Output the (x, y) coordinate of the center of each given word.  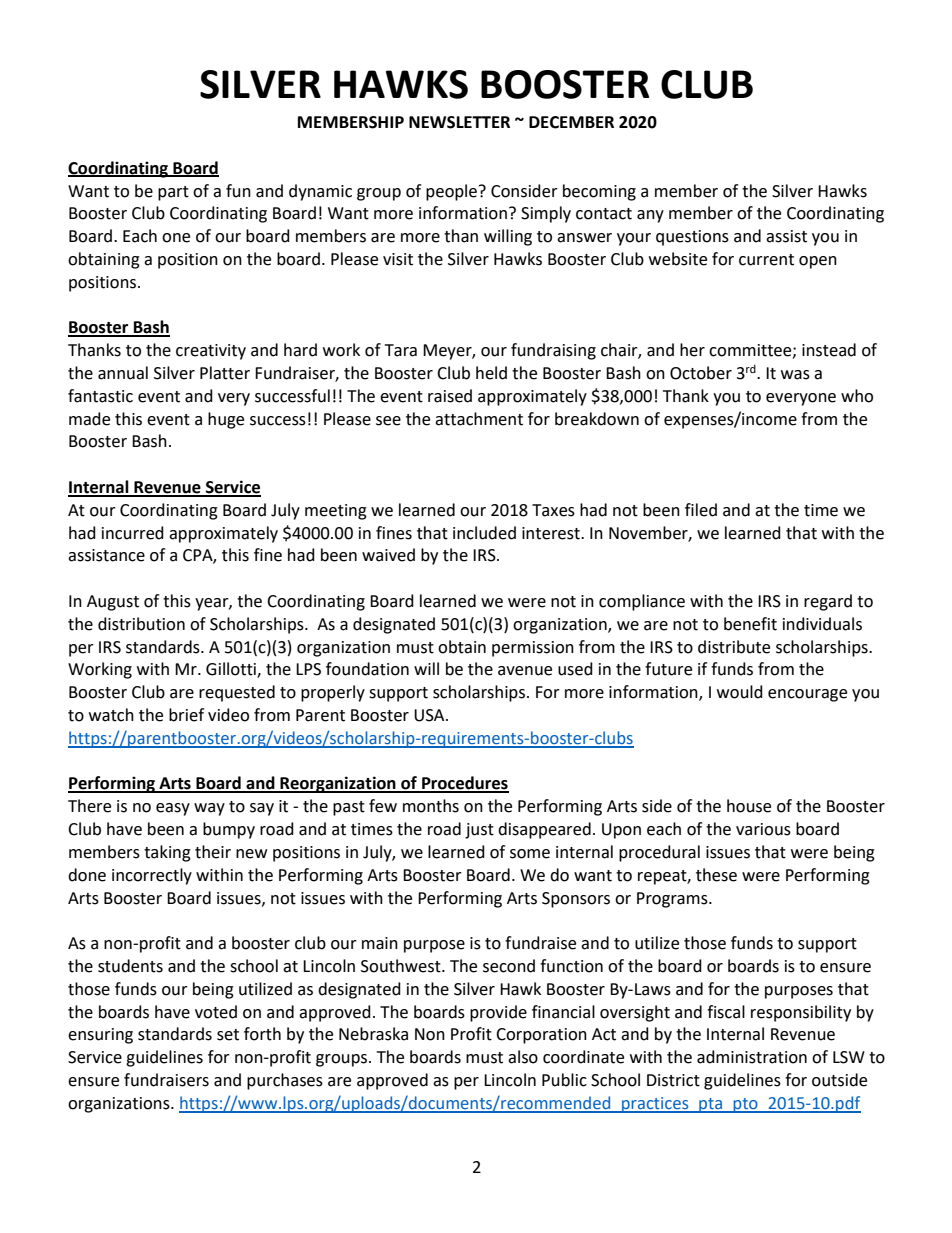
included (484, 533)
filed (701, 510)
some (530, 854)
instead (829, 350)
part (173, 193)
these (716, 875)
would (740, 692)
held (491, 373)
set (228, 1035)
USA (430, 715)
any (650, 216)
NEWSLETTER (459, 122)
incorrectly (152, 876)
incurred (133, 533)
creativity (211, 352)
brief (186, 715)
